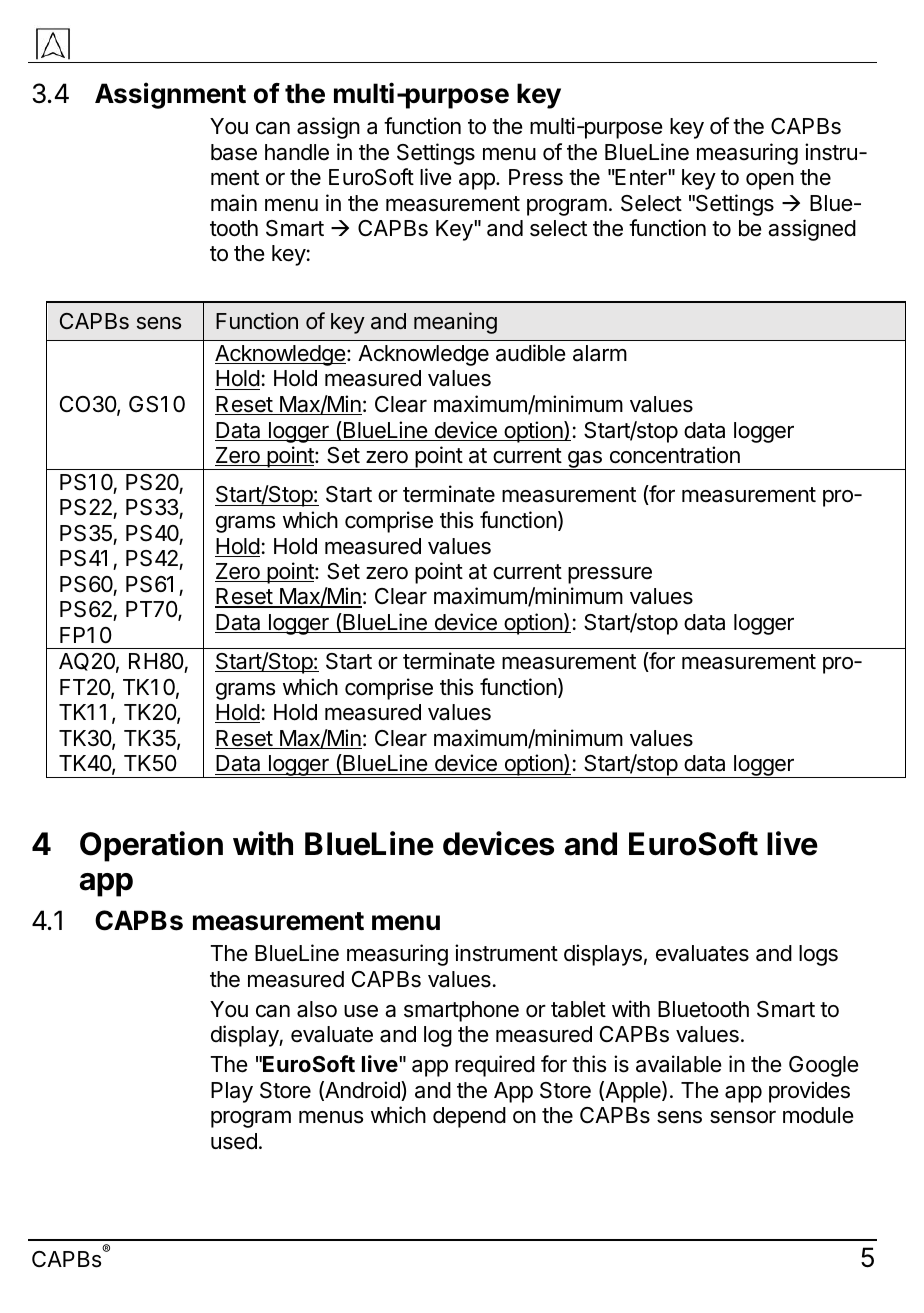  I want to click on audible, so click(530, 353).
